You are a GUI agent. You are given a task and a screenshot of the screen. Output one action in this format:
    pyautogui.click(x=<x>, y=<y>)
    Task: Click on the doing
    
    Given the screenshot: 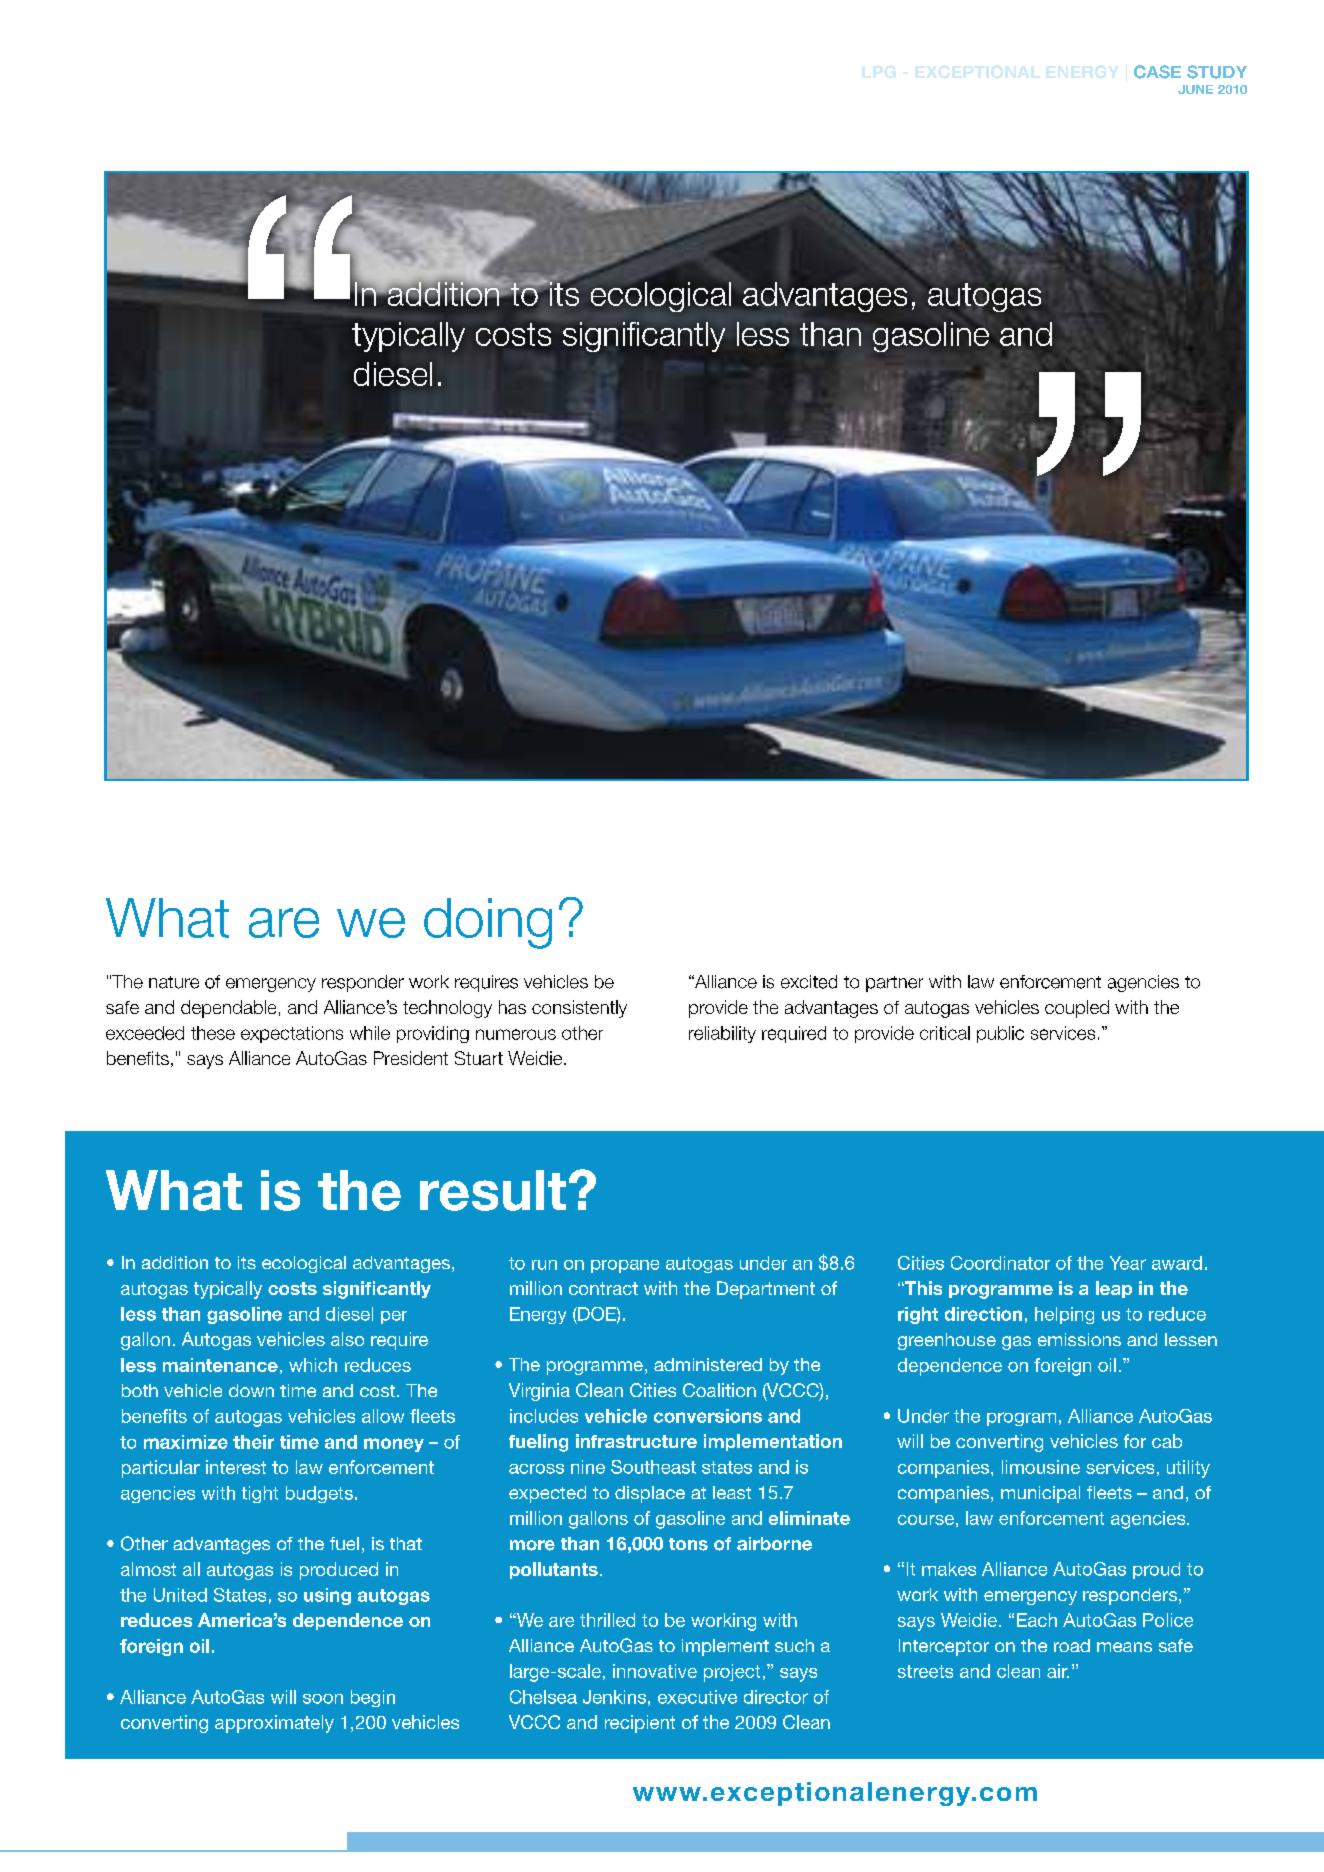 What is the action you would take?
    pyautogui.click(x=488, y=923)
